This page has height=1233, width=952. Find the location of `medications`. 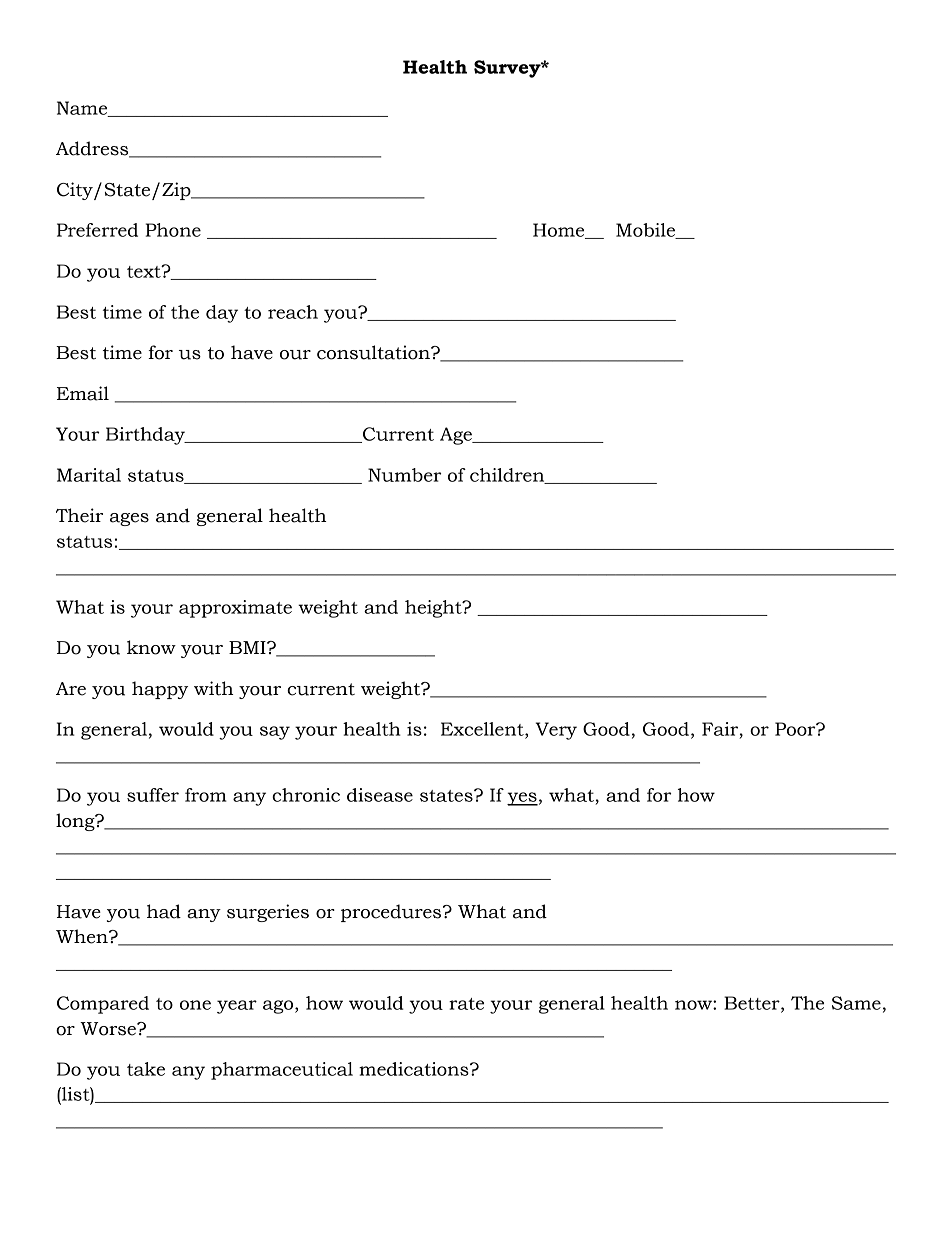

medications is located at coordinates (415, 1069).
